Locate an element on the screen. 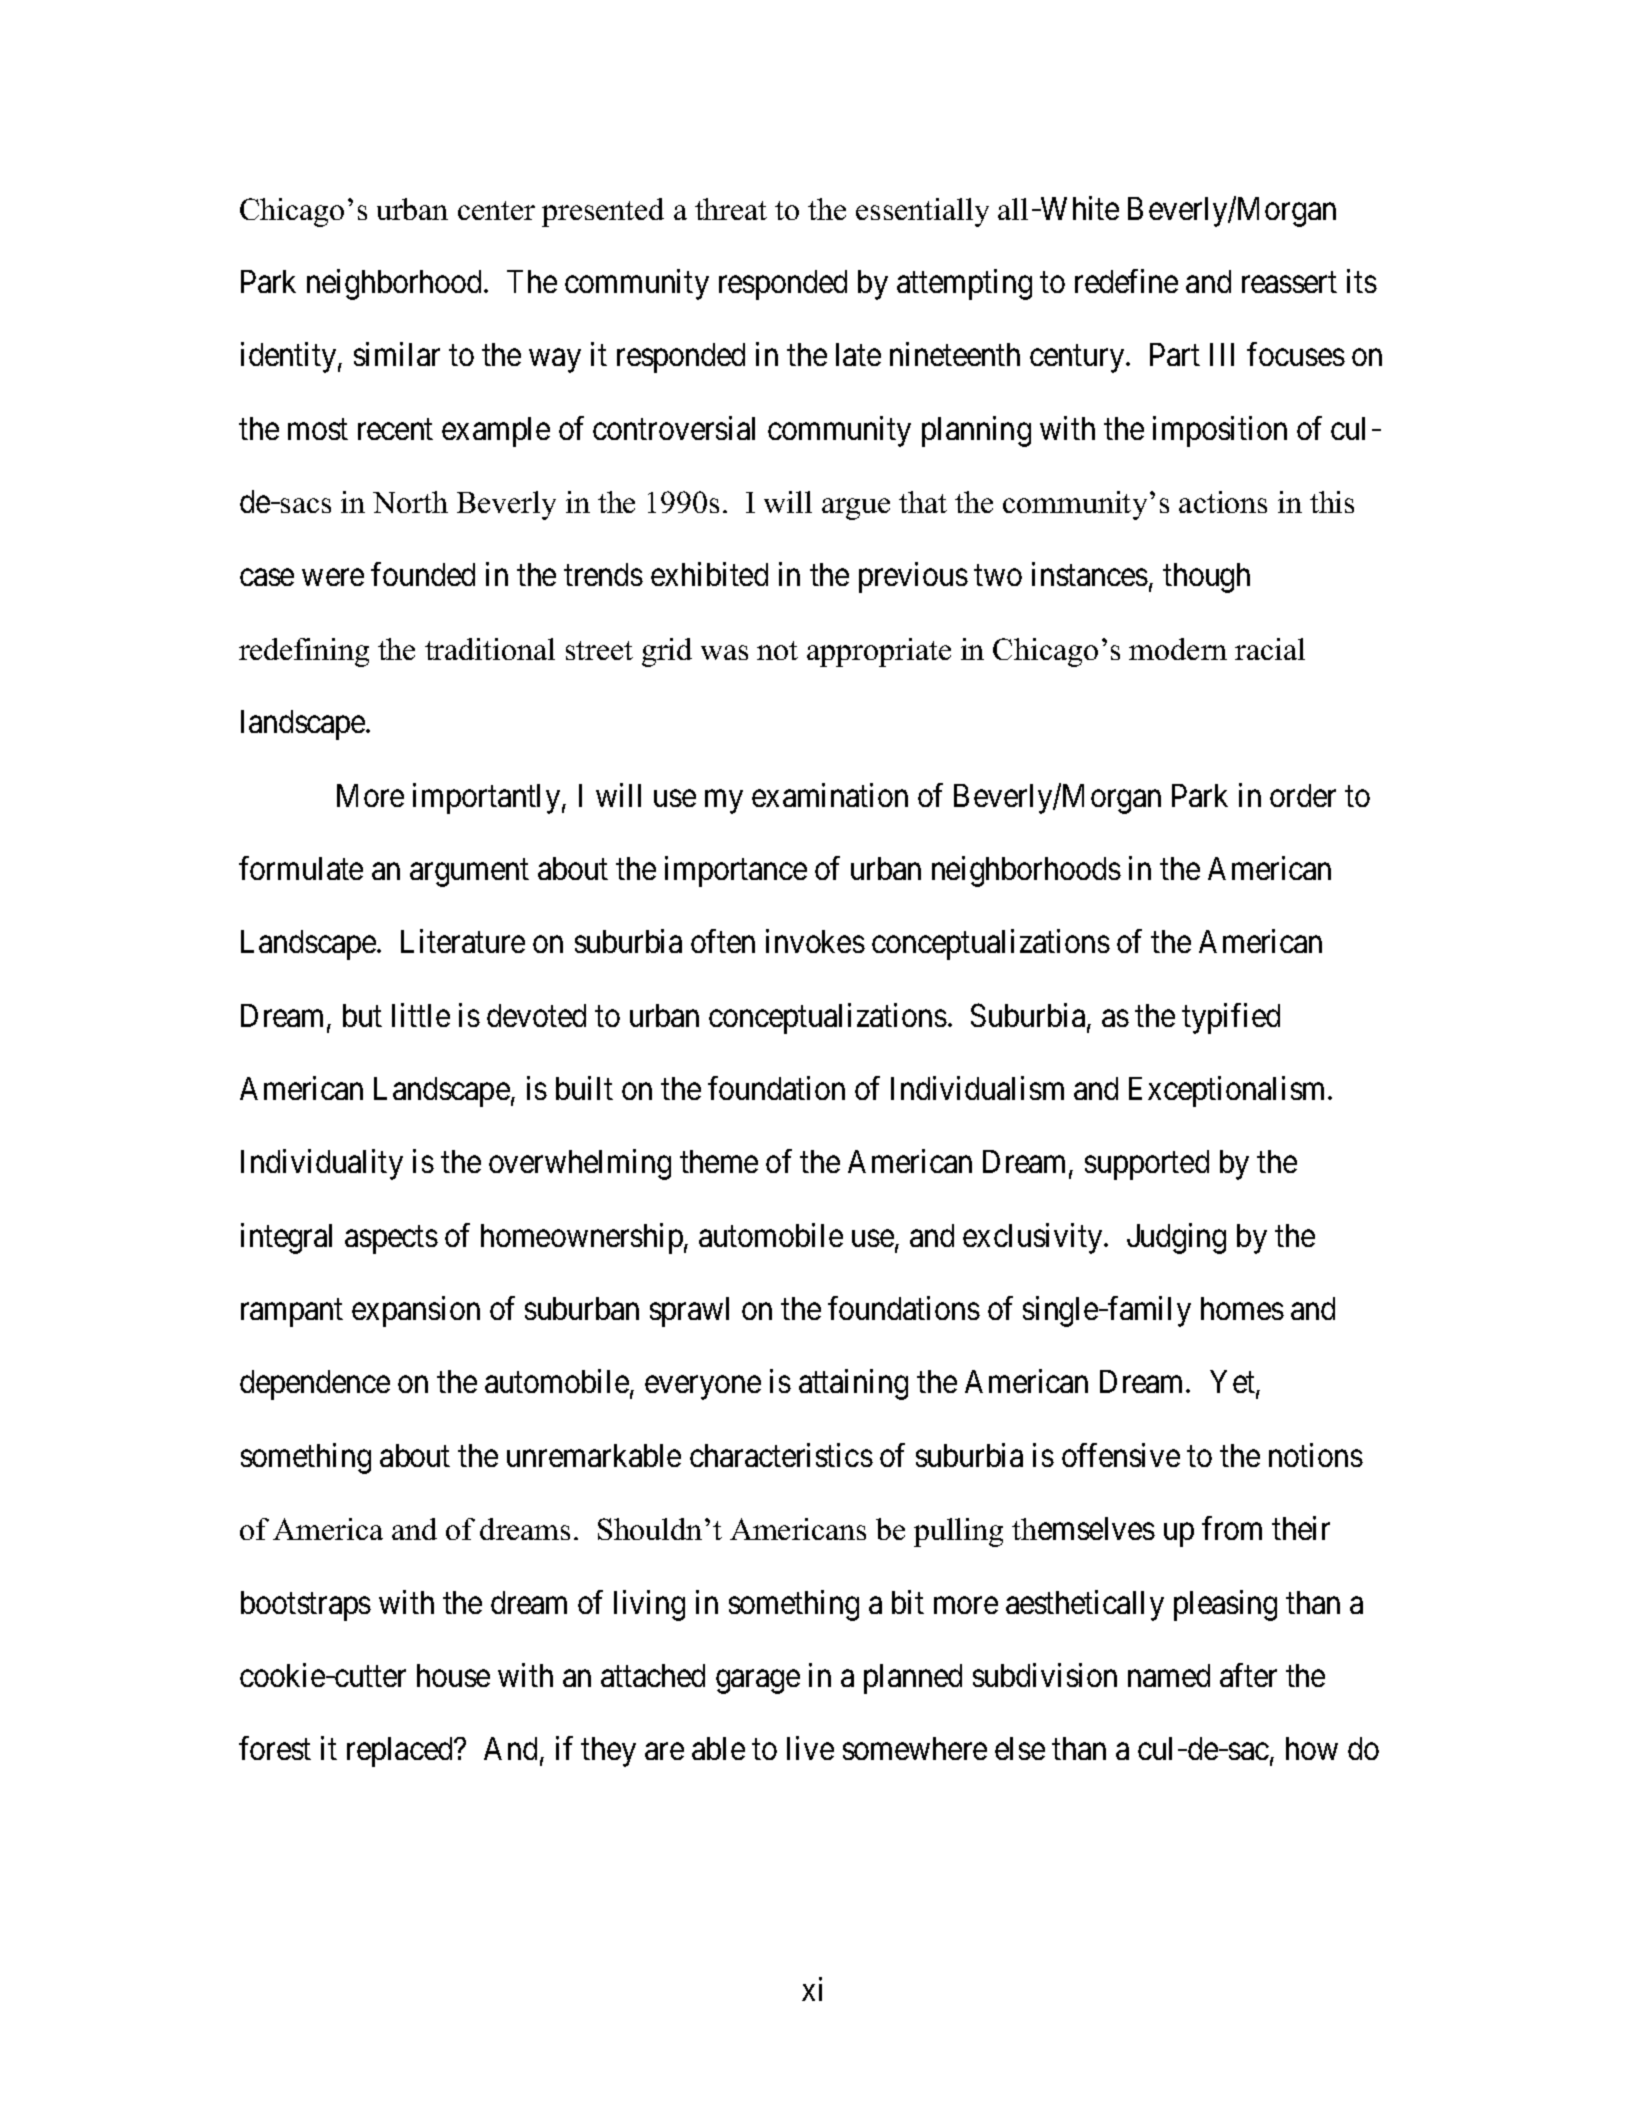 Image resolution: width=1627 pixels, height=2105 pixels. center is located at coordinates (496, 210).
